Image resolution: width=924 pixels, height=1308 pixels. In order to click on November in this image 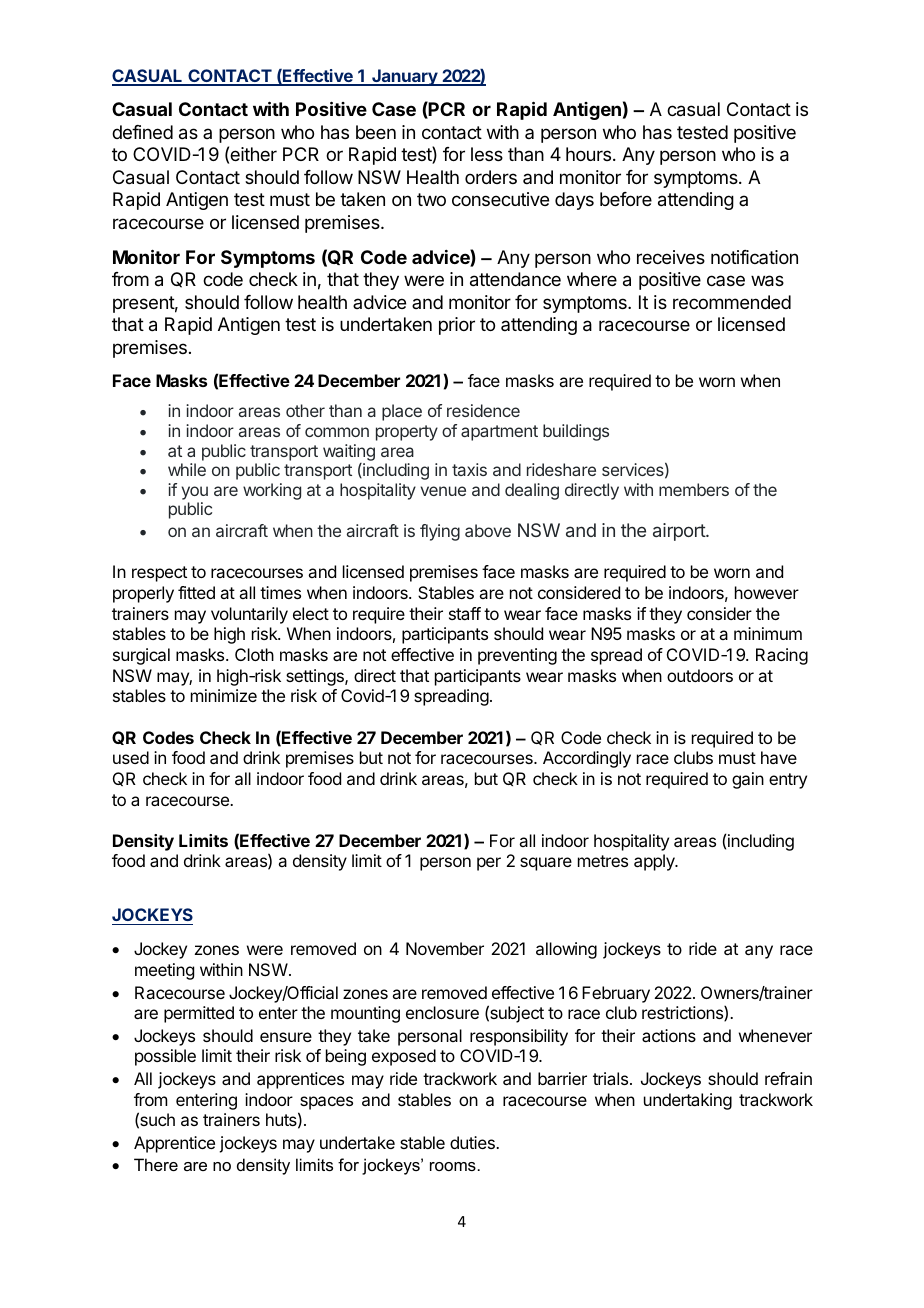, I will do `click(445, 948)`.
